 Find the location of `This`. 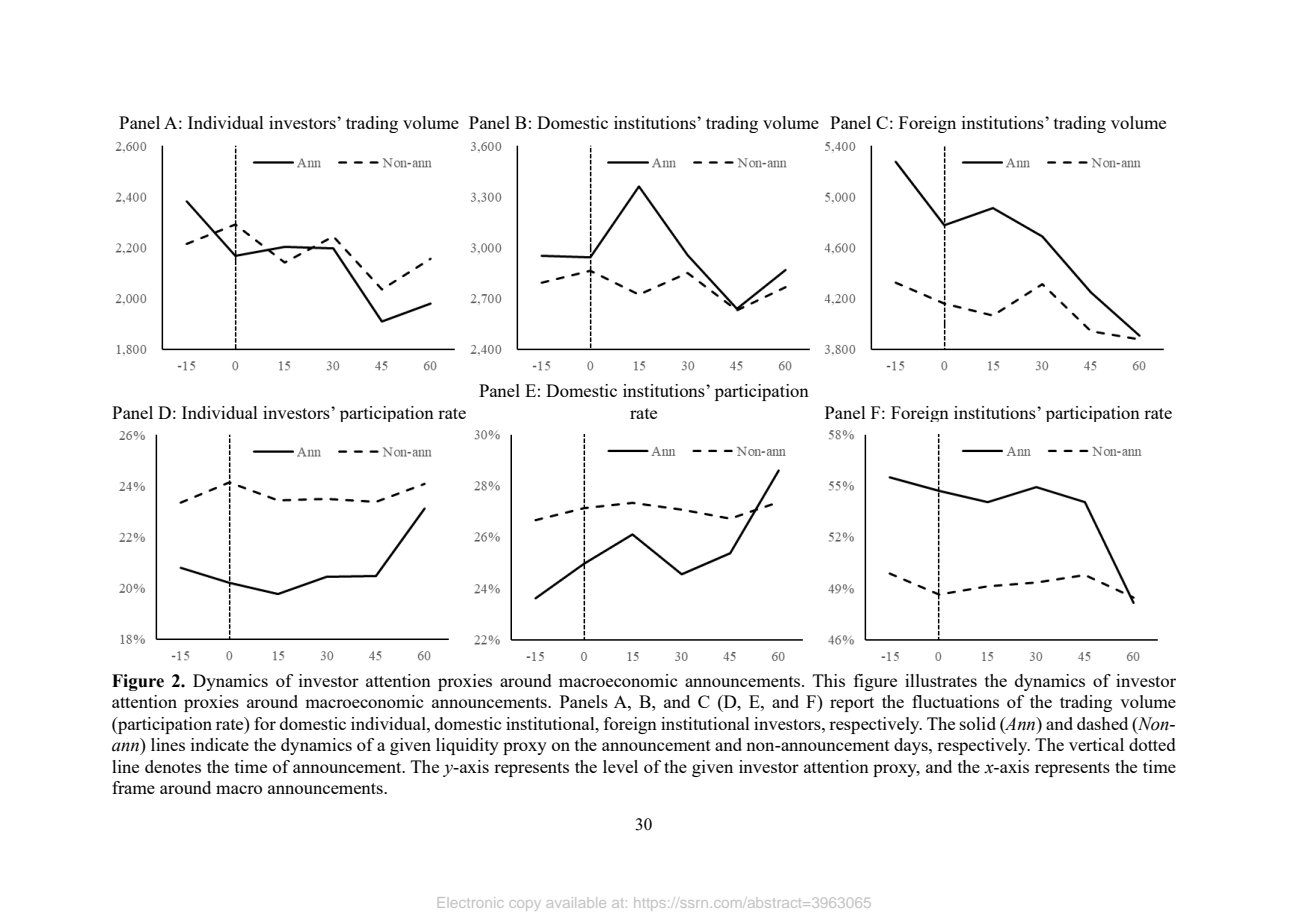

This is located at coordinates (829, 680).
